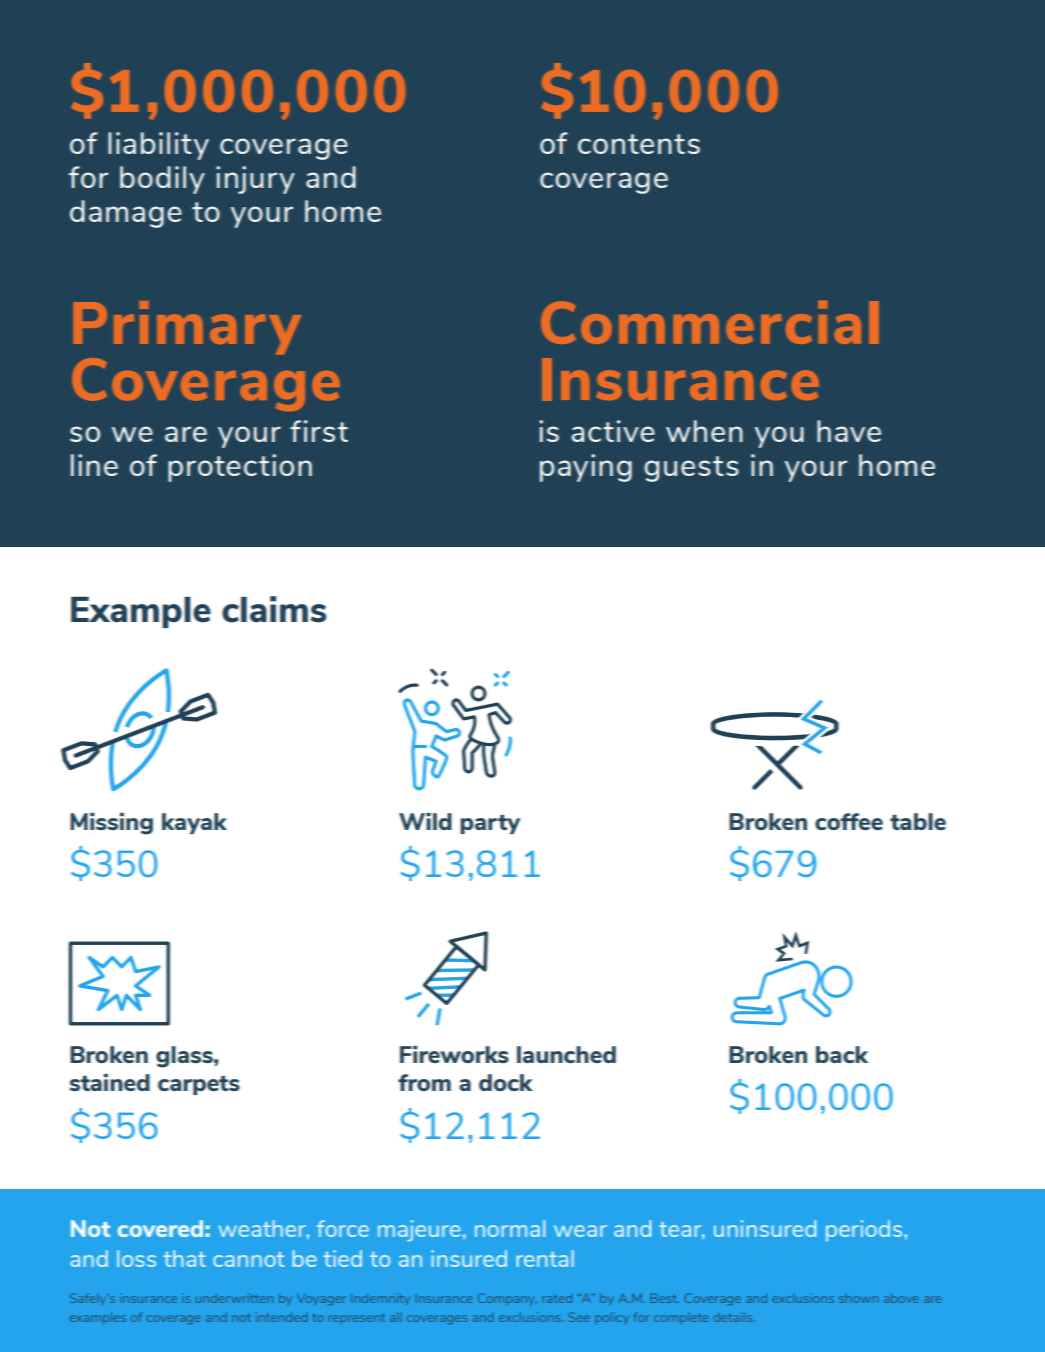  What do you see at coordinates (849, 431) in the screenshot?
I see `have` at bounding box center [849, 431].
